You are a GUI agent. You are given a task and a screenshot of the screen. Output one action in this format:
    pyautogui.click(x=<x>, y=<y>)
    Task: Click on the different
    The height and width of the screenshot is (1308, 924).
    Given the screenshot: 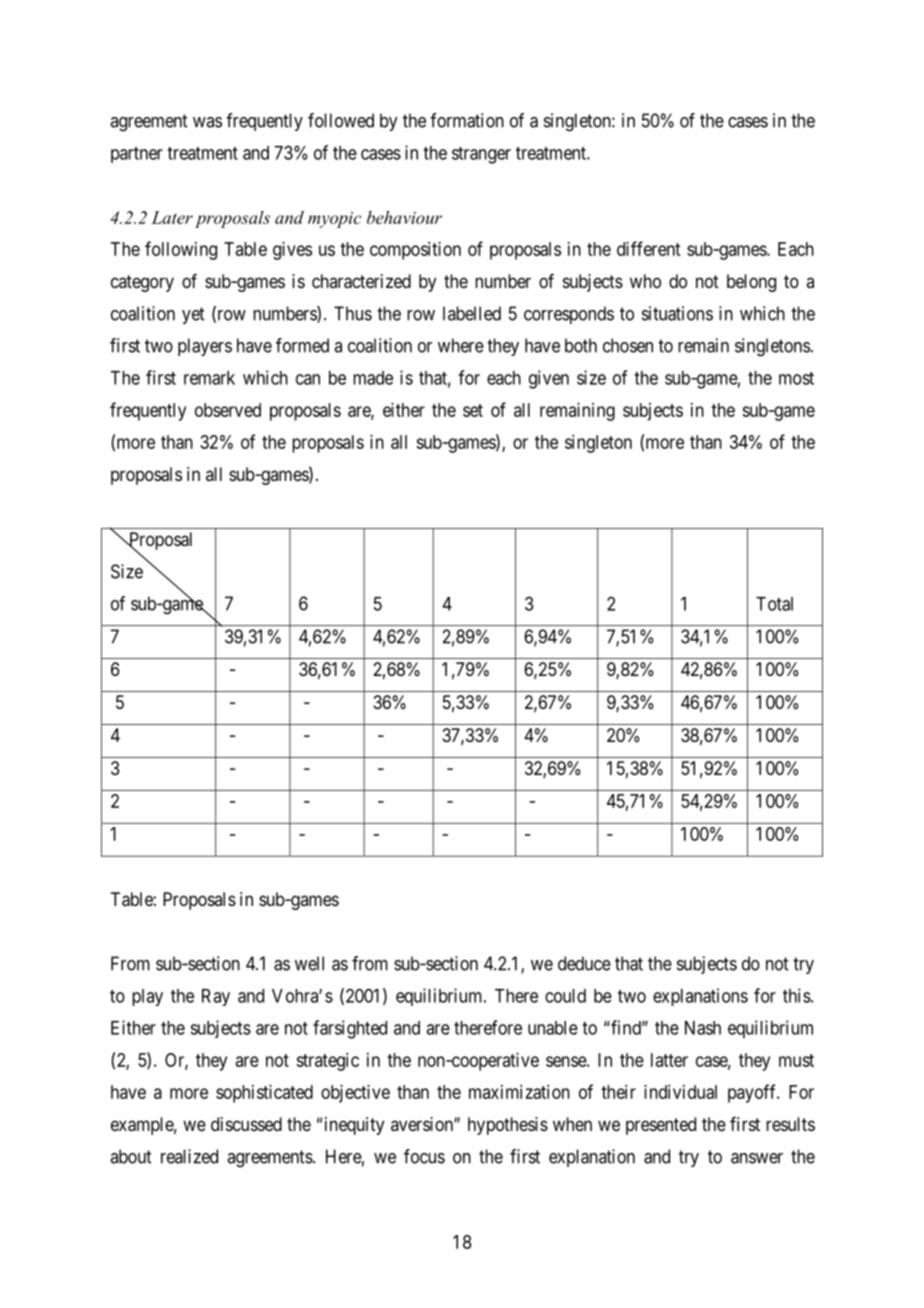 What is the action you would take?
    pyautogui.click(x=649, y=248)
